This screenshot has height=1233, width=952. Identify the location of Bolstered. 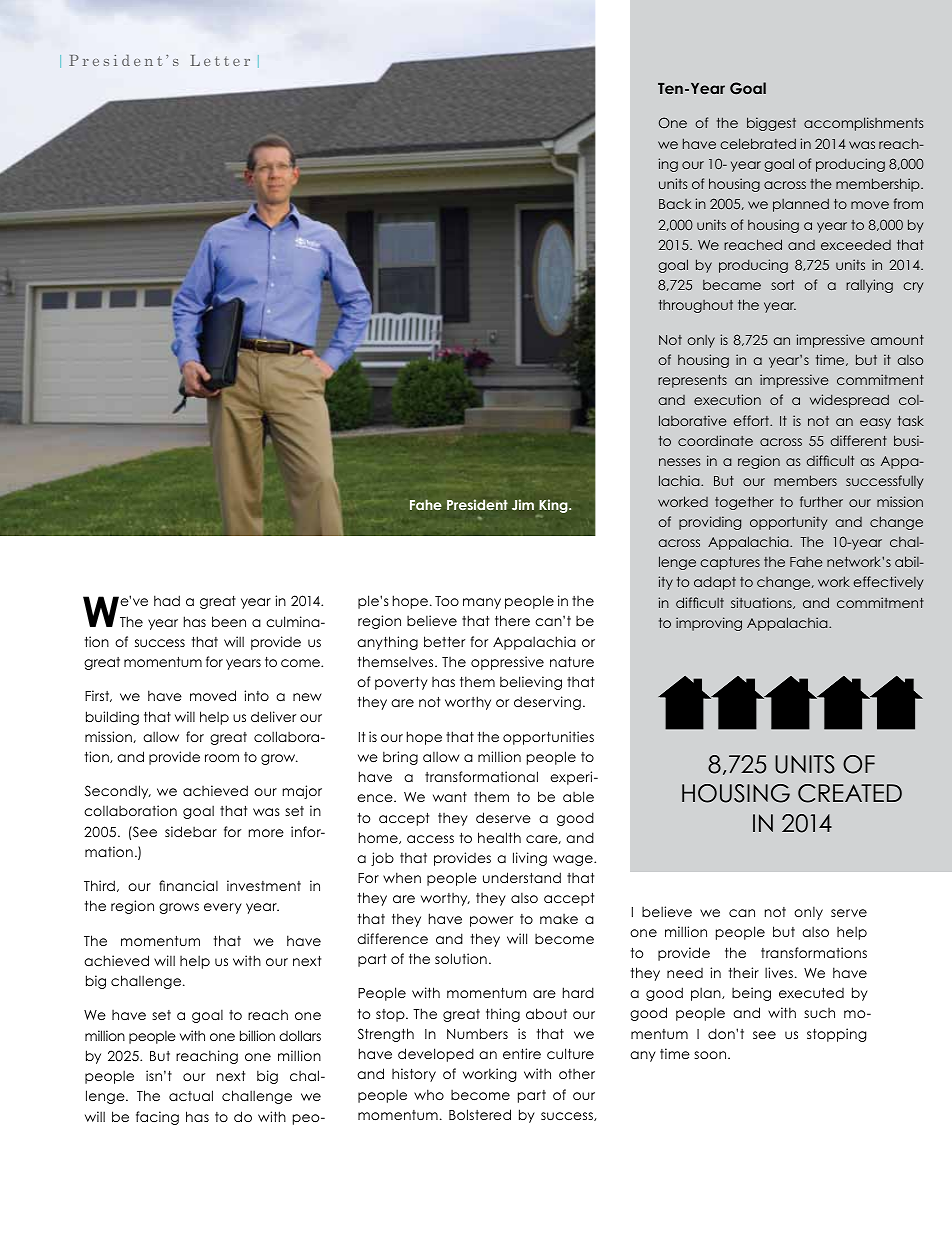
(480, 1114).
